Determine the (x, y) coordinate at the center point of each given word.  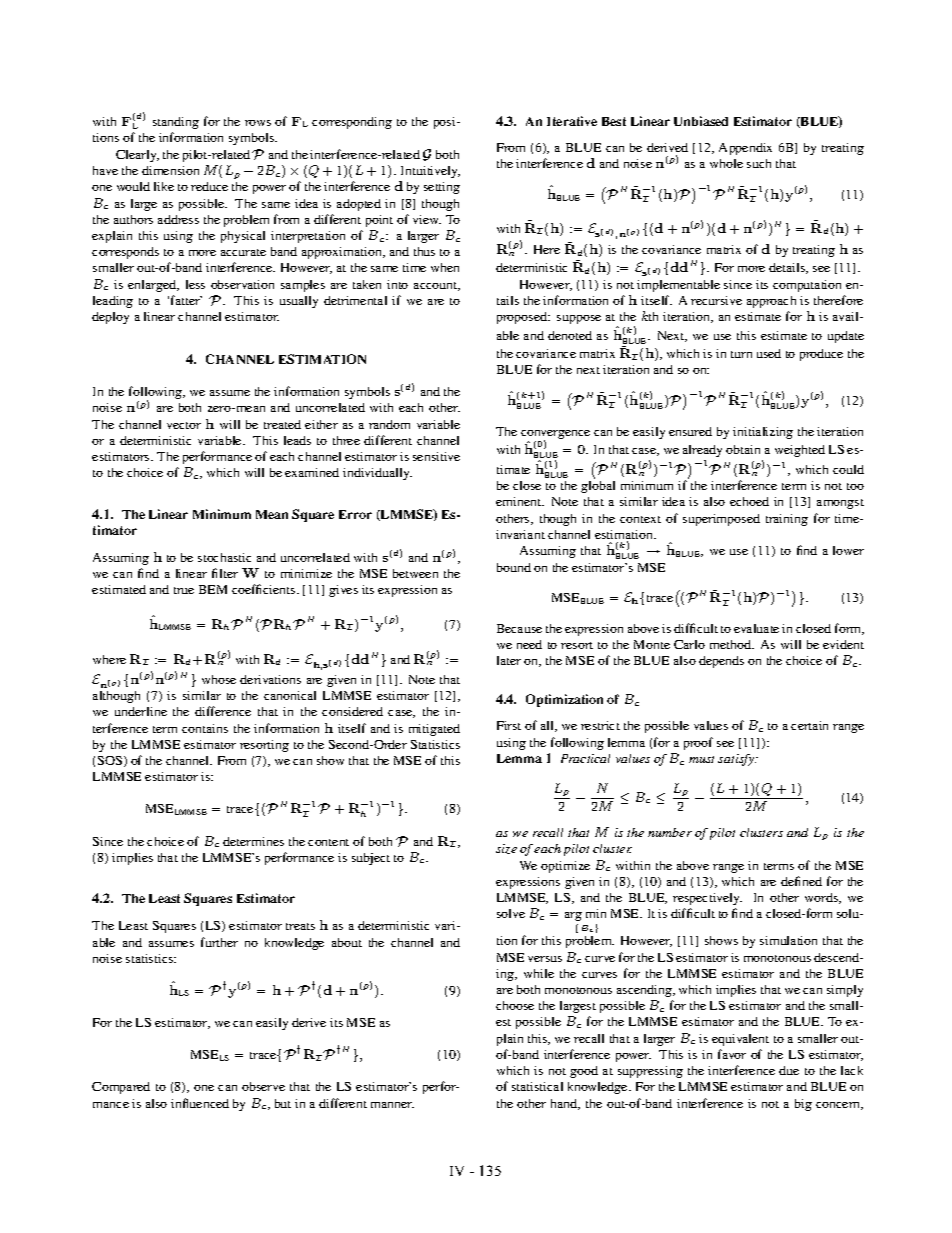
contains (205, 728)
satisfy (737, 760)
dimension (170, 170)
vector (184, 425)
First (509, 725)
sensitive (436, 456)
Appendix (745, 149)
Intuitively (430, 172)
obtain (743, 449)
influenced (200, 1103)
